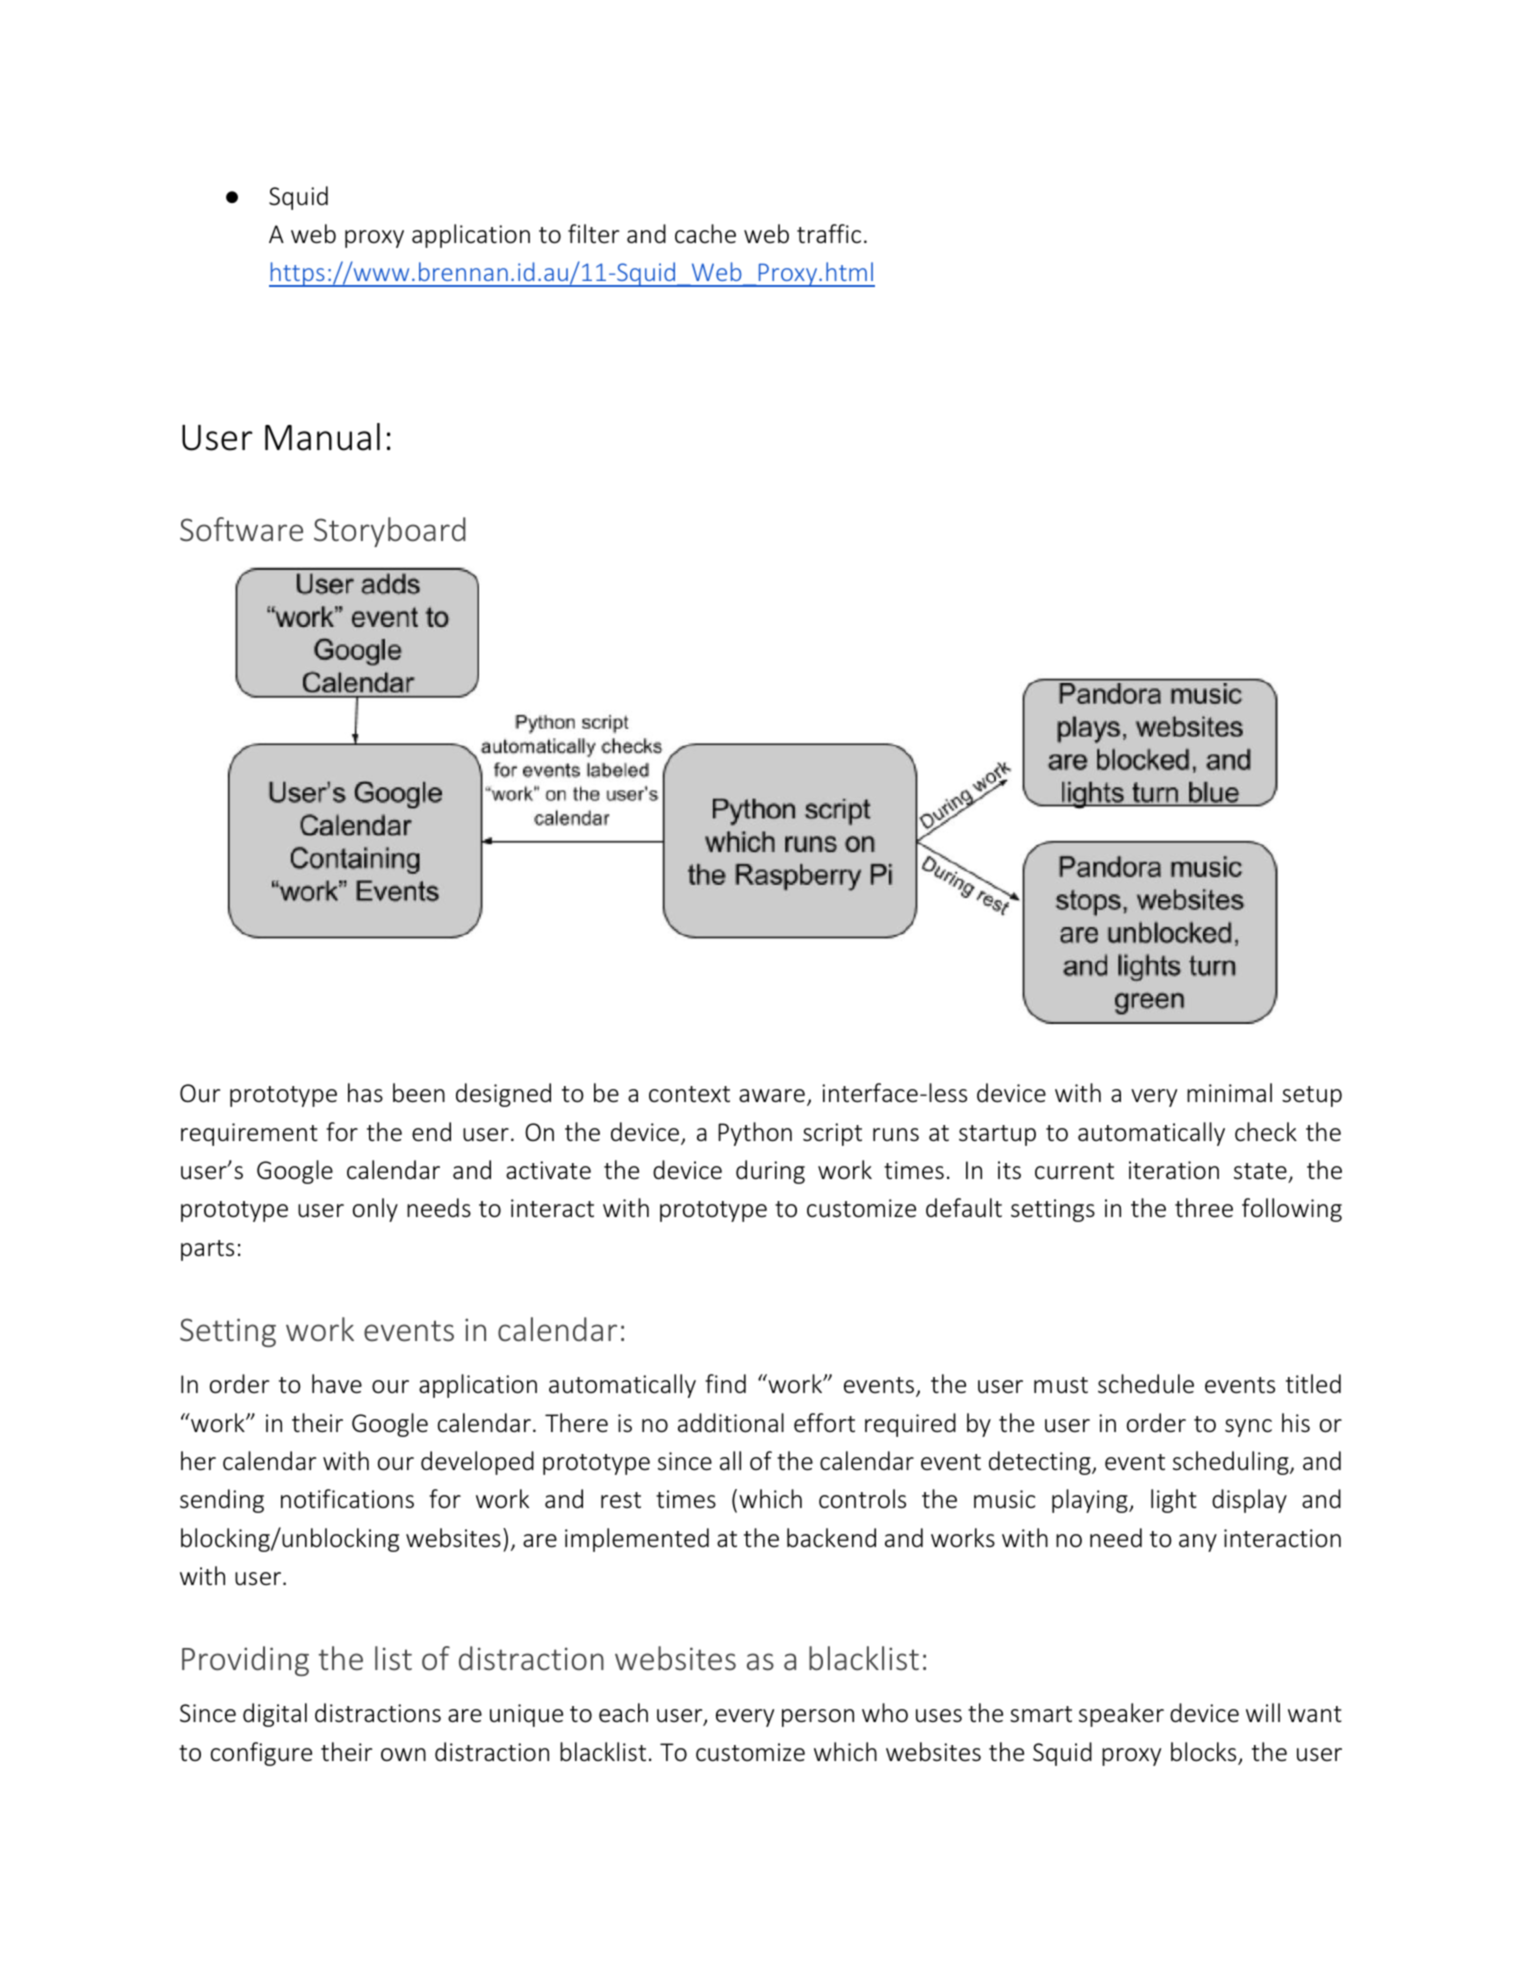 Image resolution: width=1522 pixels, height=1970 pixels. I want to click on minimal, so click(1229, 1092).
